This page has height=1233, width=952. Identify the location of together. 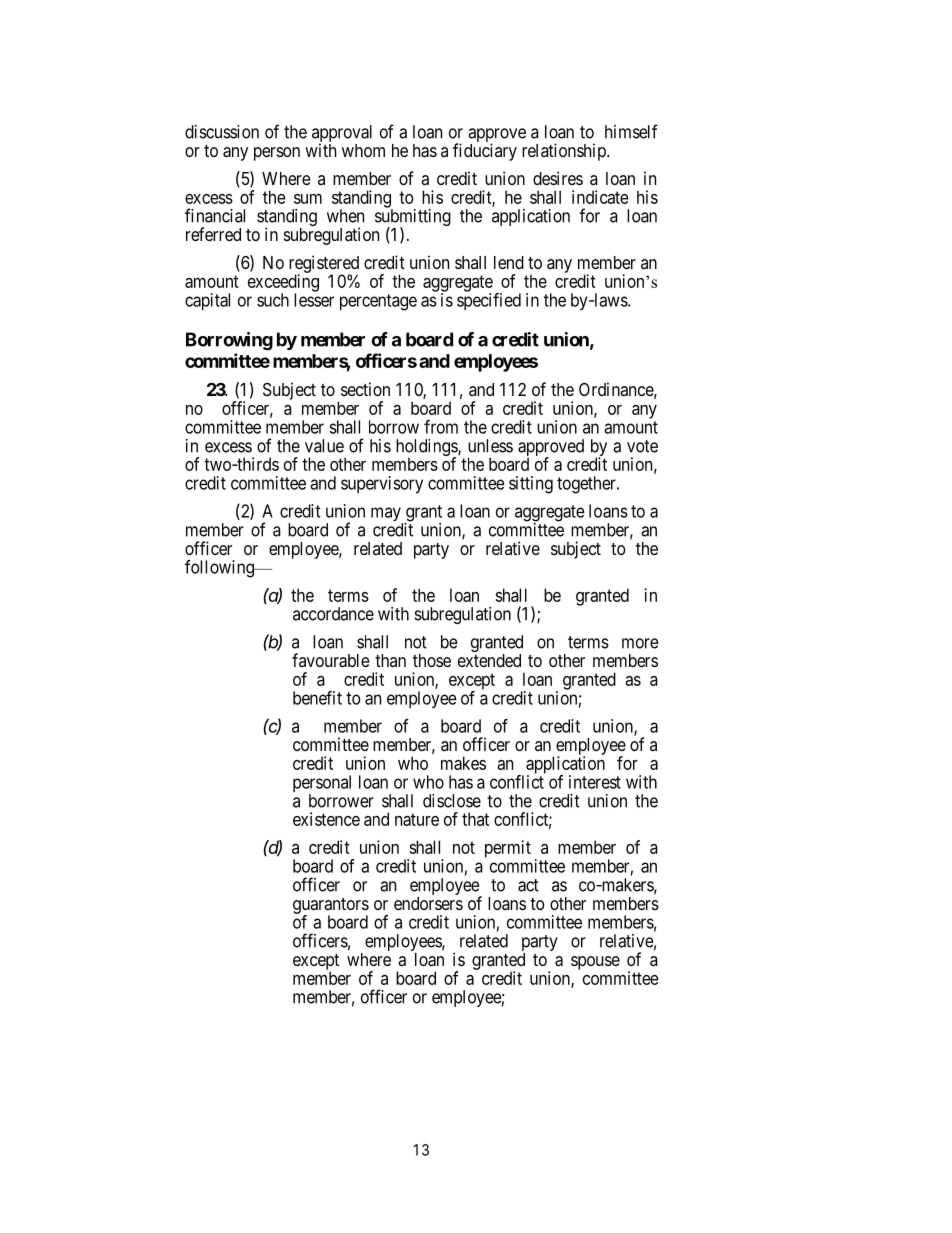
(587, 485).
